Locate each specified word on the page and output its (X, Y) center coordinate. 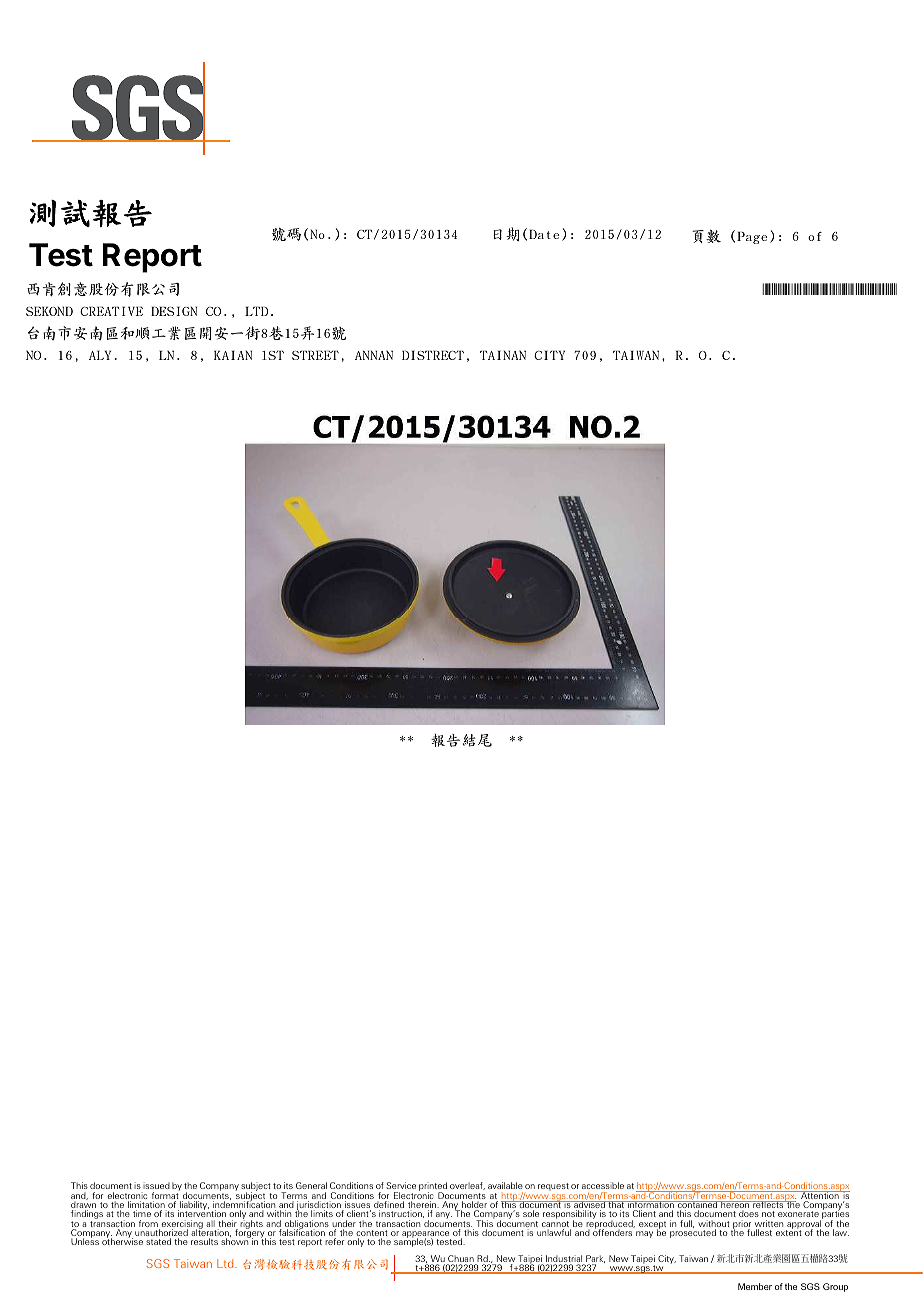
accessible (603, 1185)
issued (156, 1185)
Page (752, 238)
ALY (100, 355)
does (749, 1214)
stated (158, 1241)
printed (433, 1188)
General (311, 1185)
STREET (315, 355)
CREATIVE (111, 311)
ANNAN (374, 355)
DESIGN (174, 311)
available (505, 1185)
